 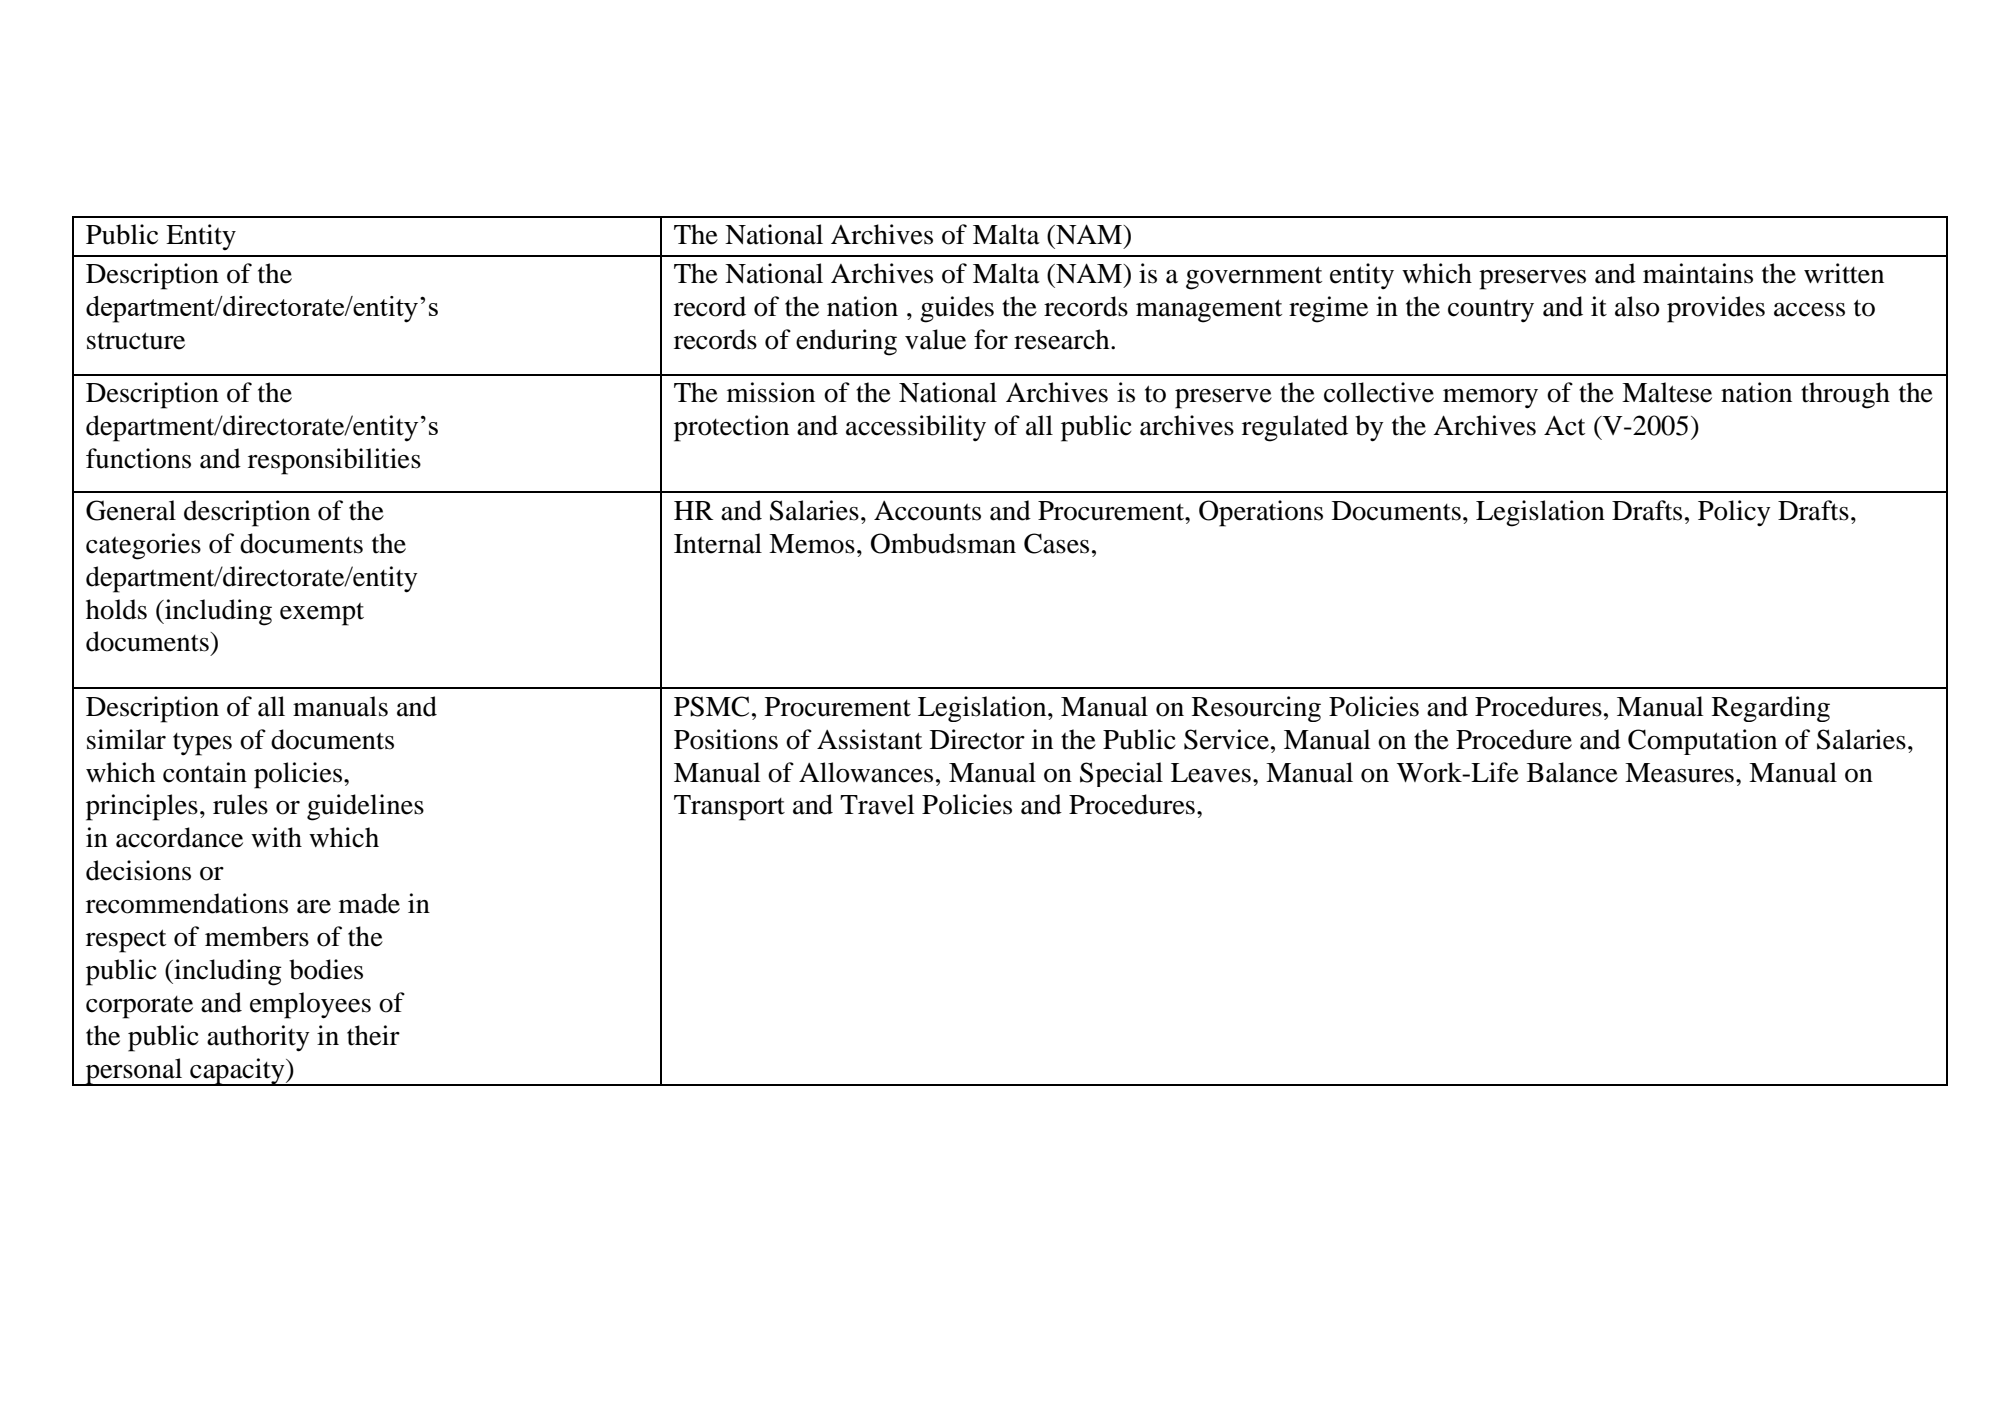 What do you see at coordinates (1637, 306) in the screenshot?
I see `also` at bounding box center [1637, 306].
